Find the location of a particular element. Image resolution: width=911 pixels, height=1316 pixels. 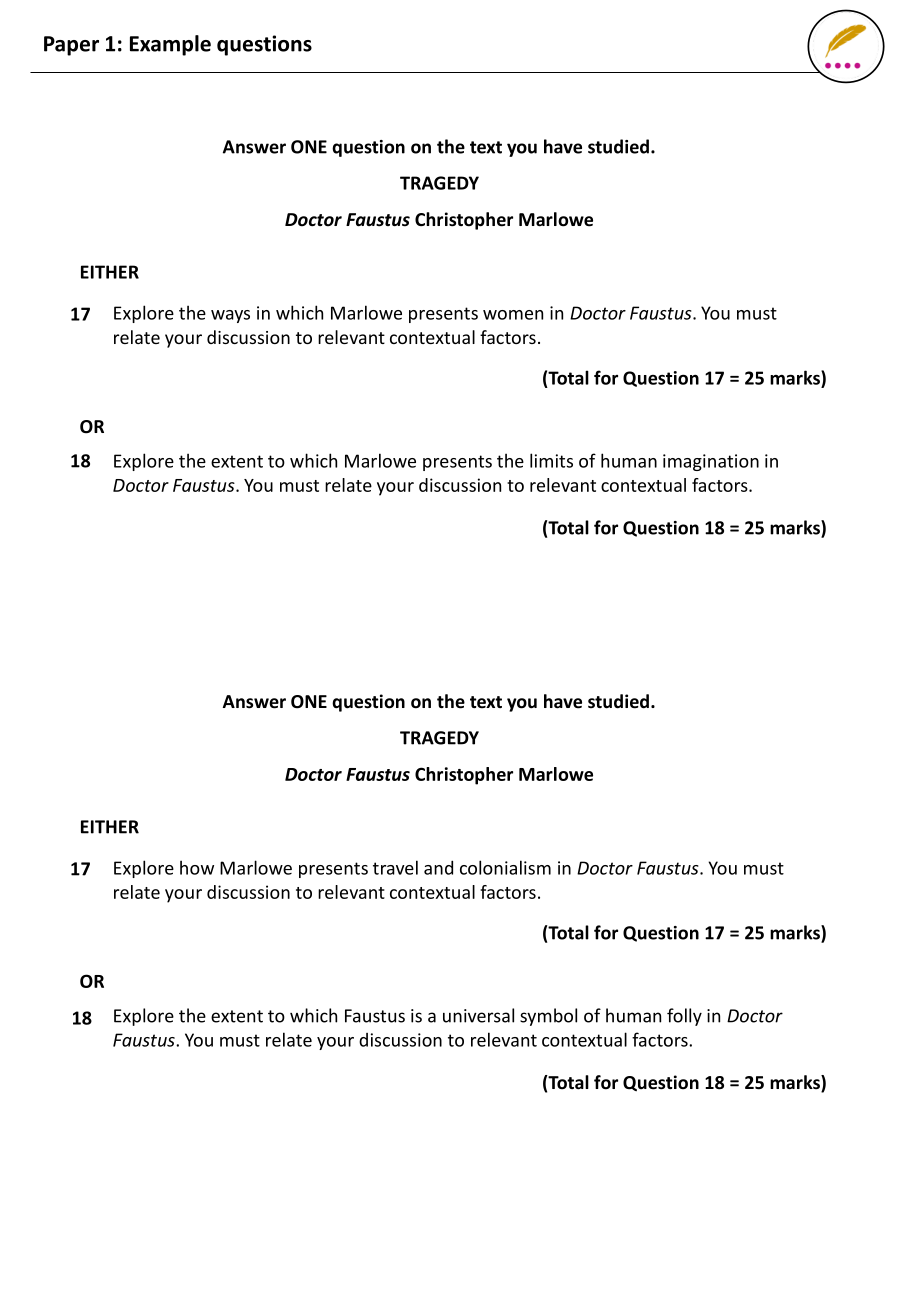

Paper is located at coordinates (71, 46).
